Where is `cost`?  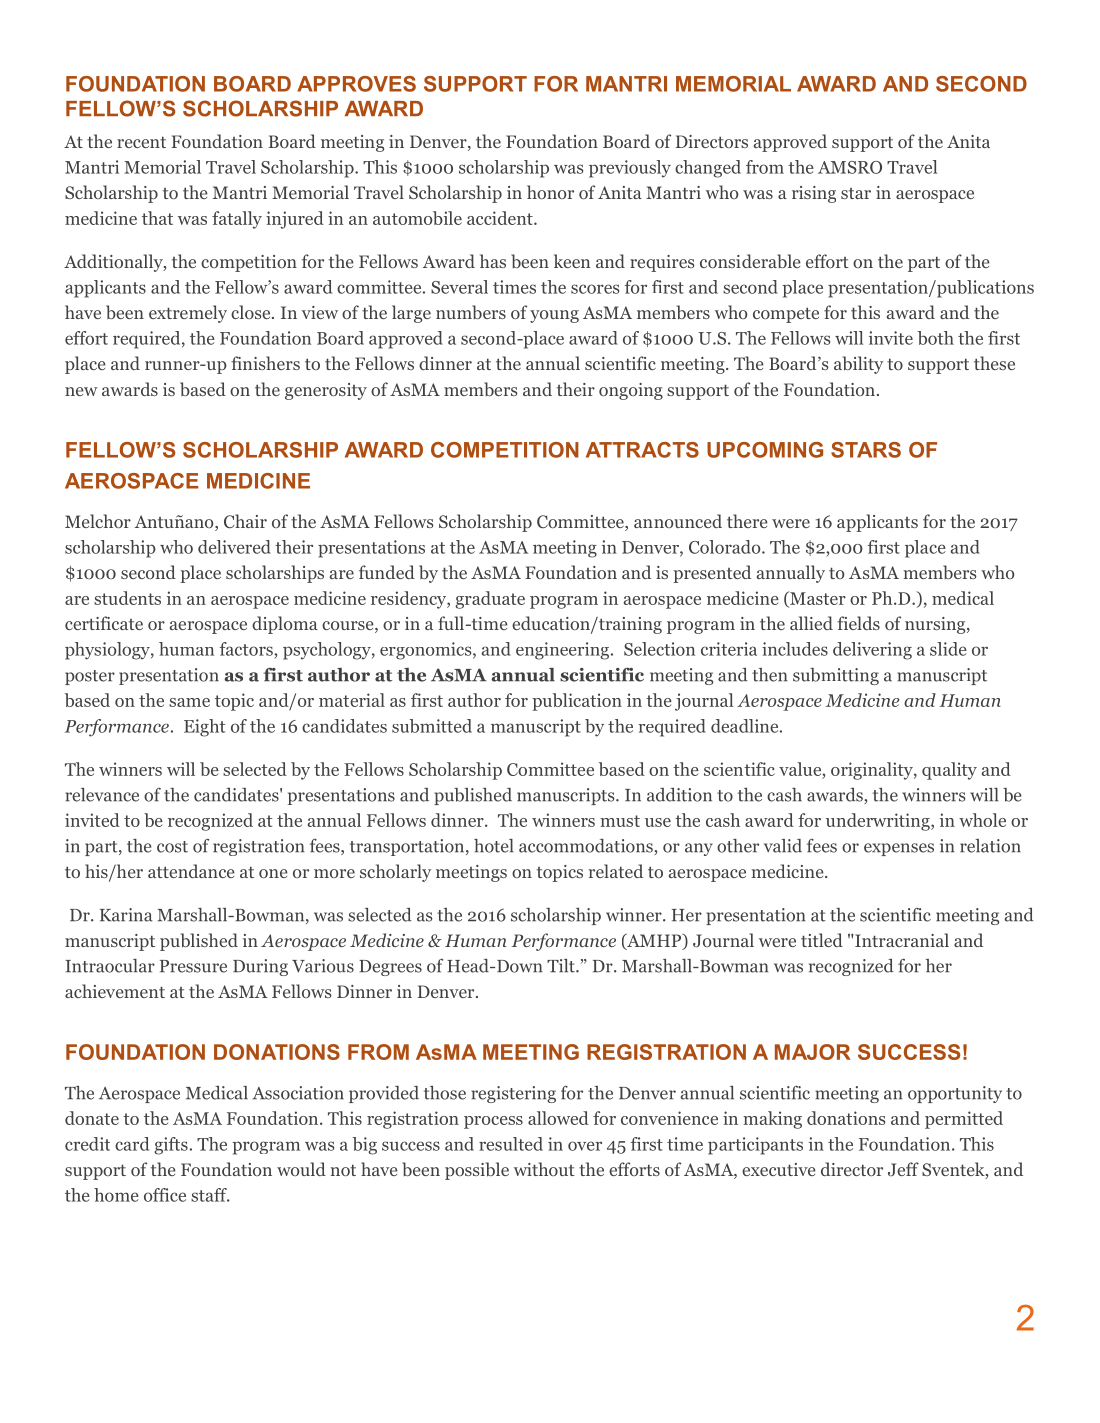
cost is located at coordinates (172, 847).
